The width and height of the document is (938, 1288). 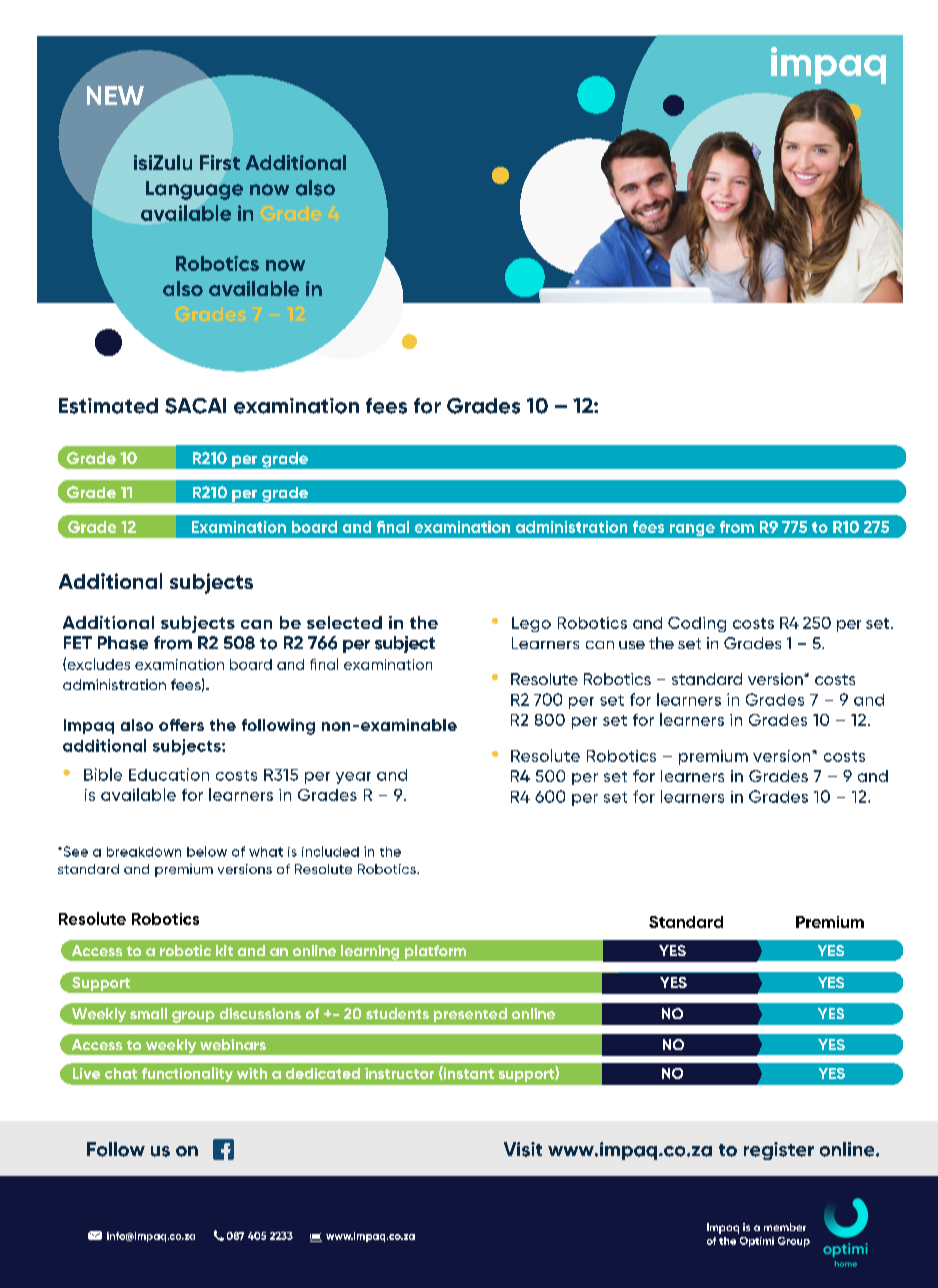 I want to click on NEW, so click(x=115, y=95).
